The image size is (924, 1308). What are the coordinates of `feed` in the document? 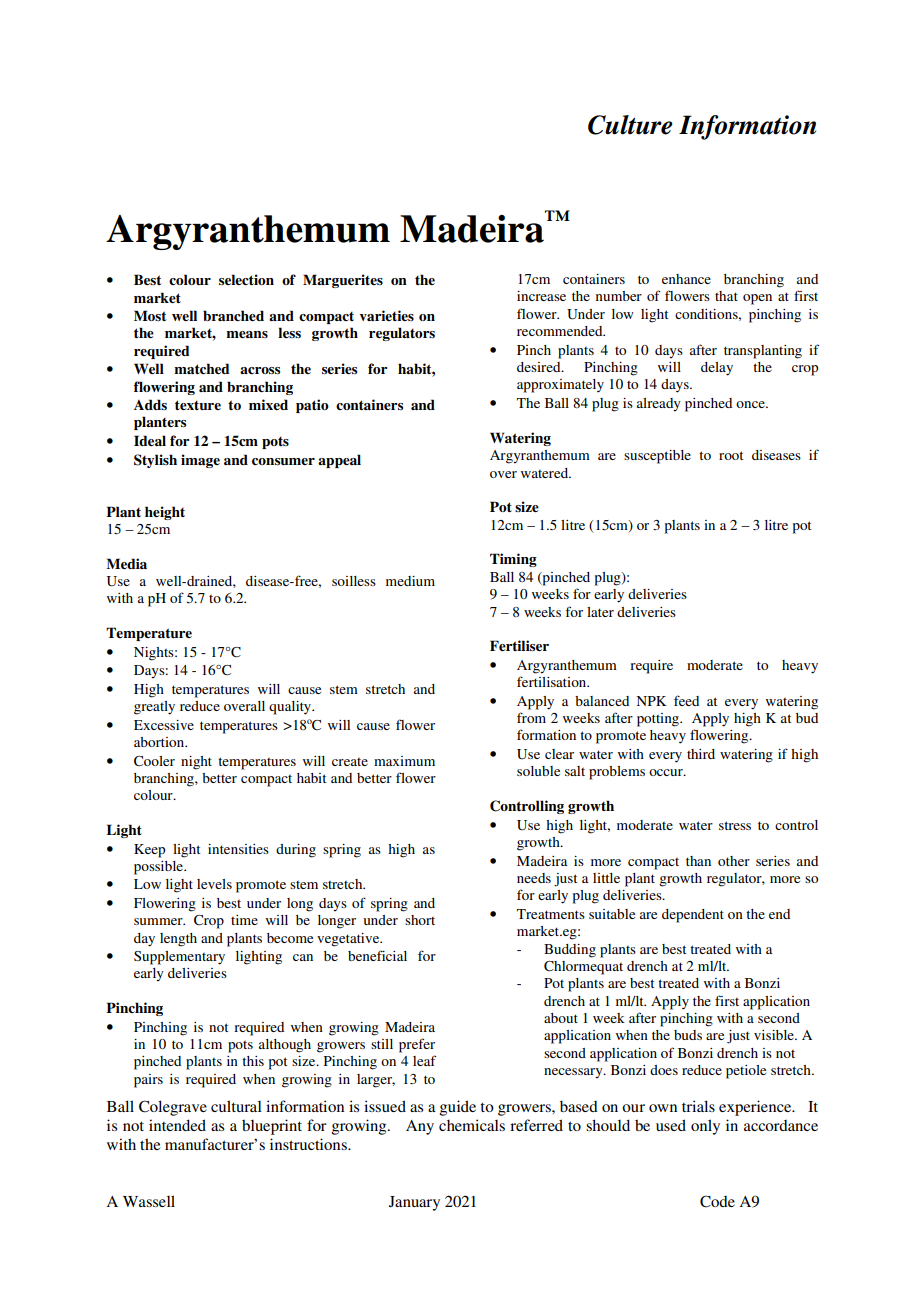 It's located at (686, 700).
